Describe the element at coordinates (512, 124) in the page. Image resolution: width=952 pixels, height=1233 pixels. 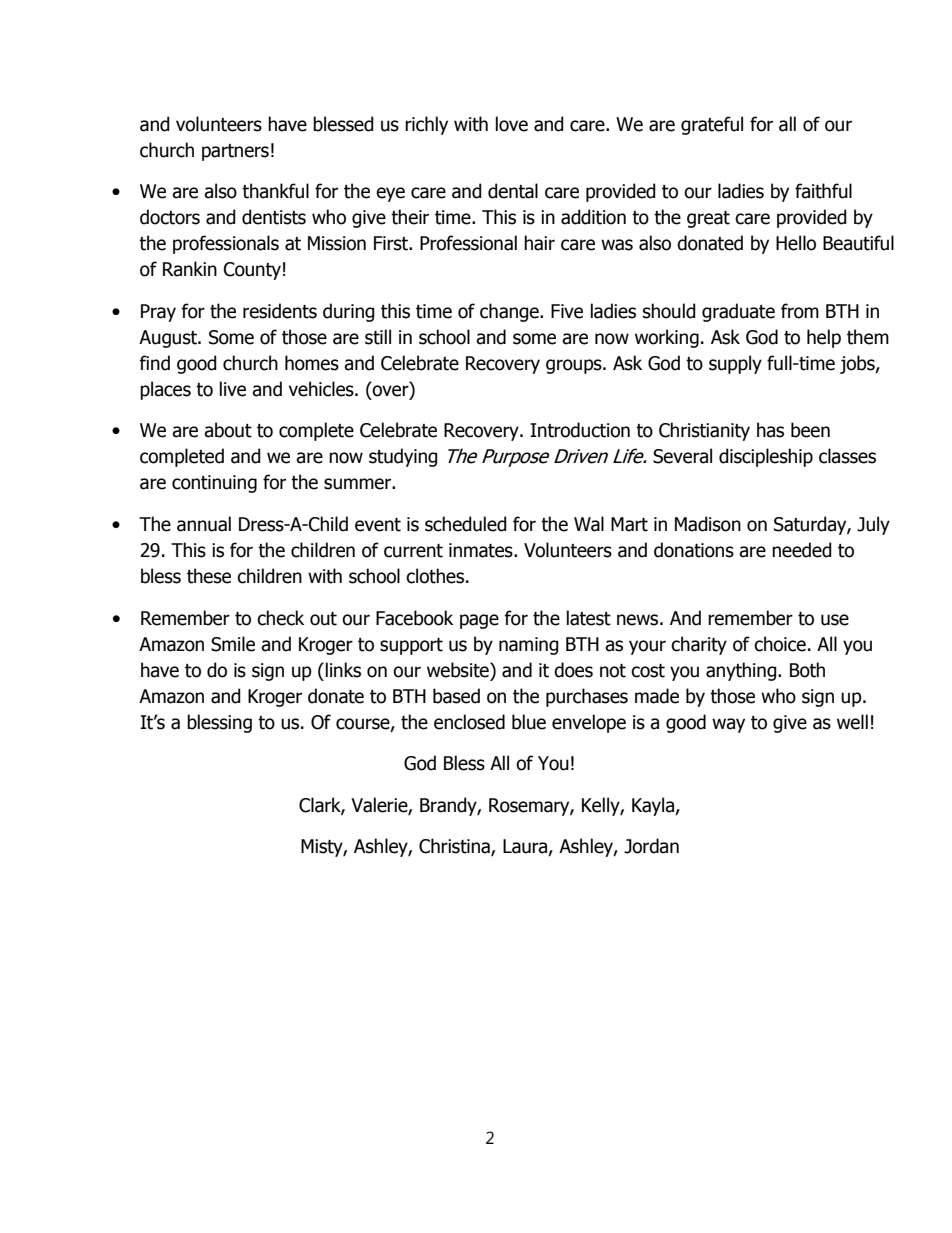
I see `love` at that location.
